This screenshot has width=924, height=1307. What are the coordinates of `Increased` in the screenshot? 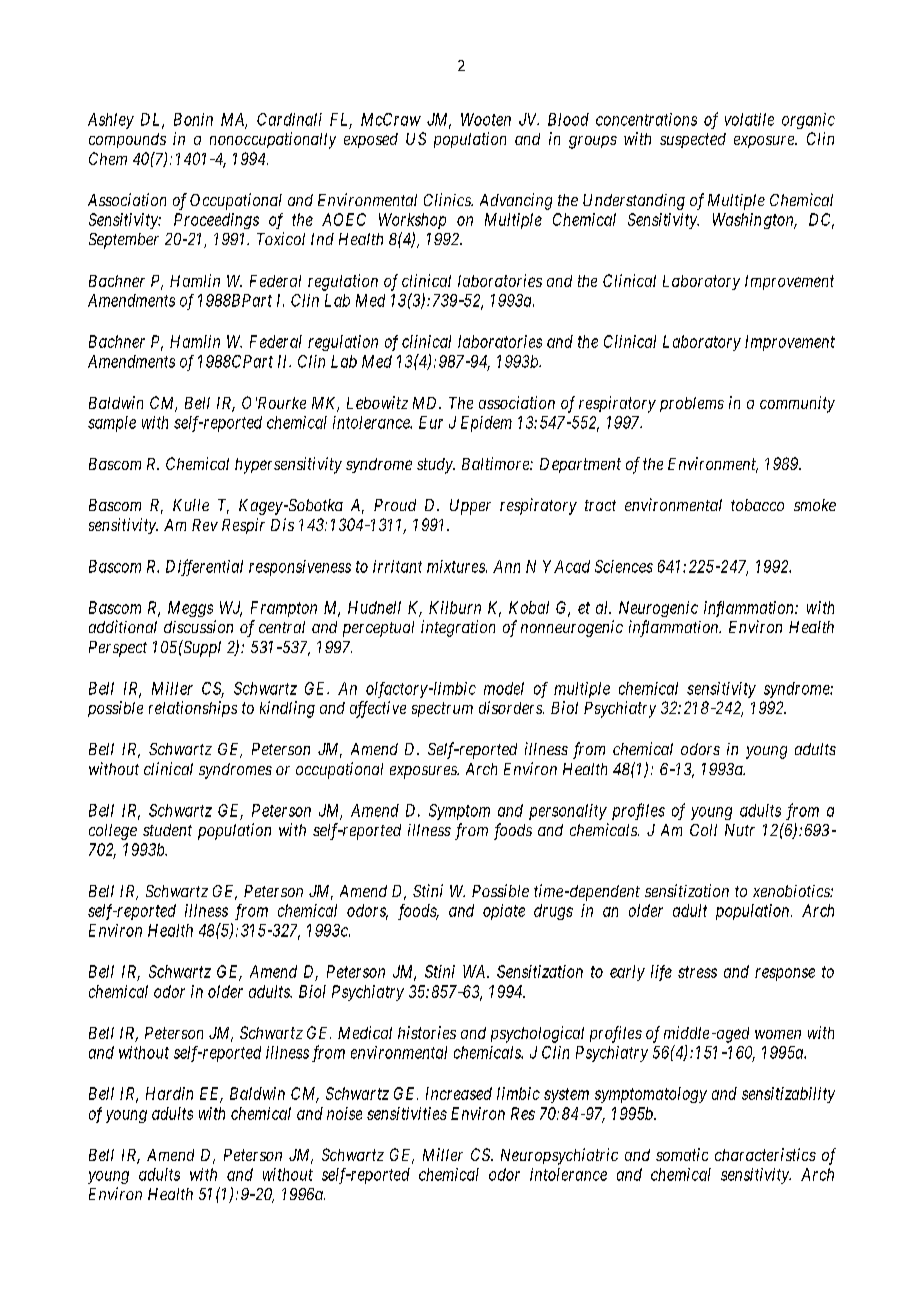 It's located at (459, 1093).
